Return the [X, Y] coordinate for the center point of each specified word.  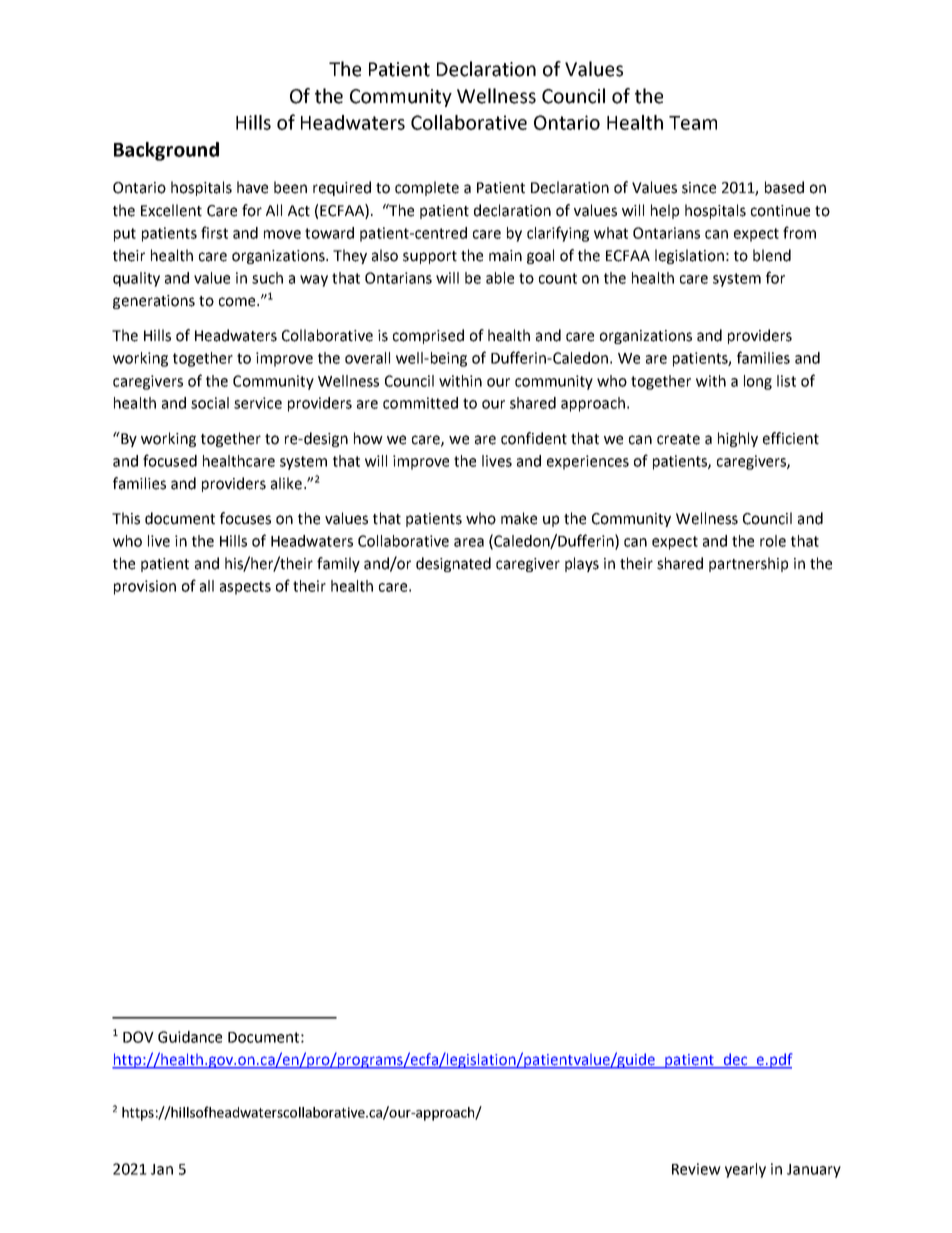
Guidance [190, 1037]
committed [420, 403]
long [758, 382]
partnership [748, 564]
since [699, 188]
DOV [138, 1037]
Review [696, 1169]
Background [166, 151]
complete [427, 188]
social [210, 403]
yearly [745, 1170]
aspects [245, 588]
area [469, 542]
